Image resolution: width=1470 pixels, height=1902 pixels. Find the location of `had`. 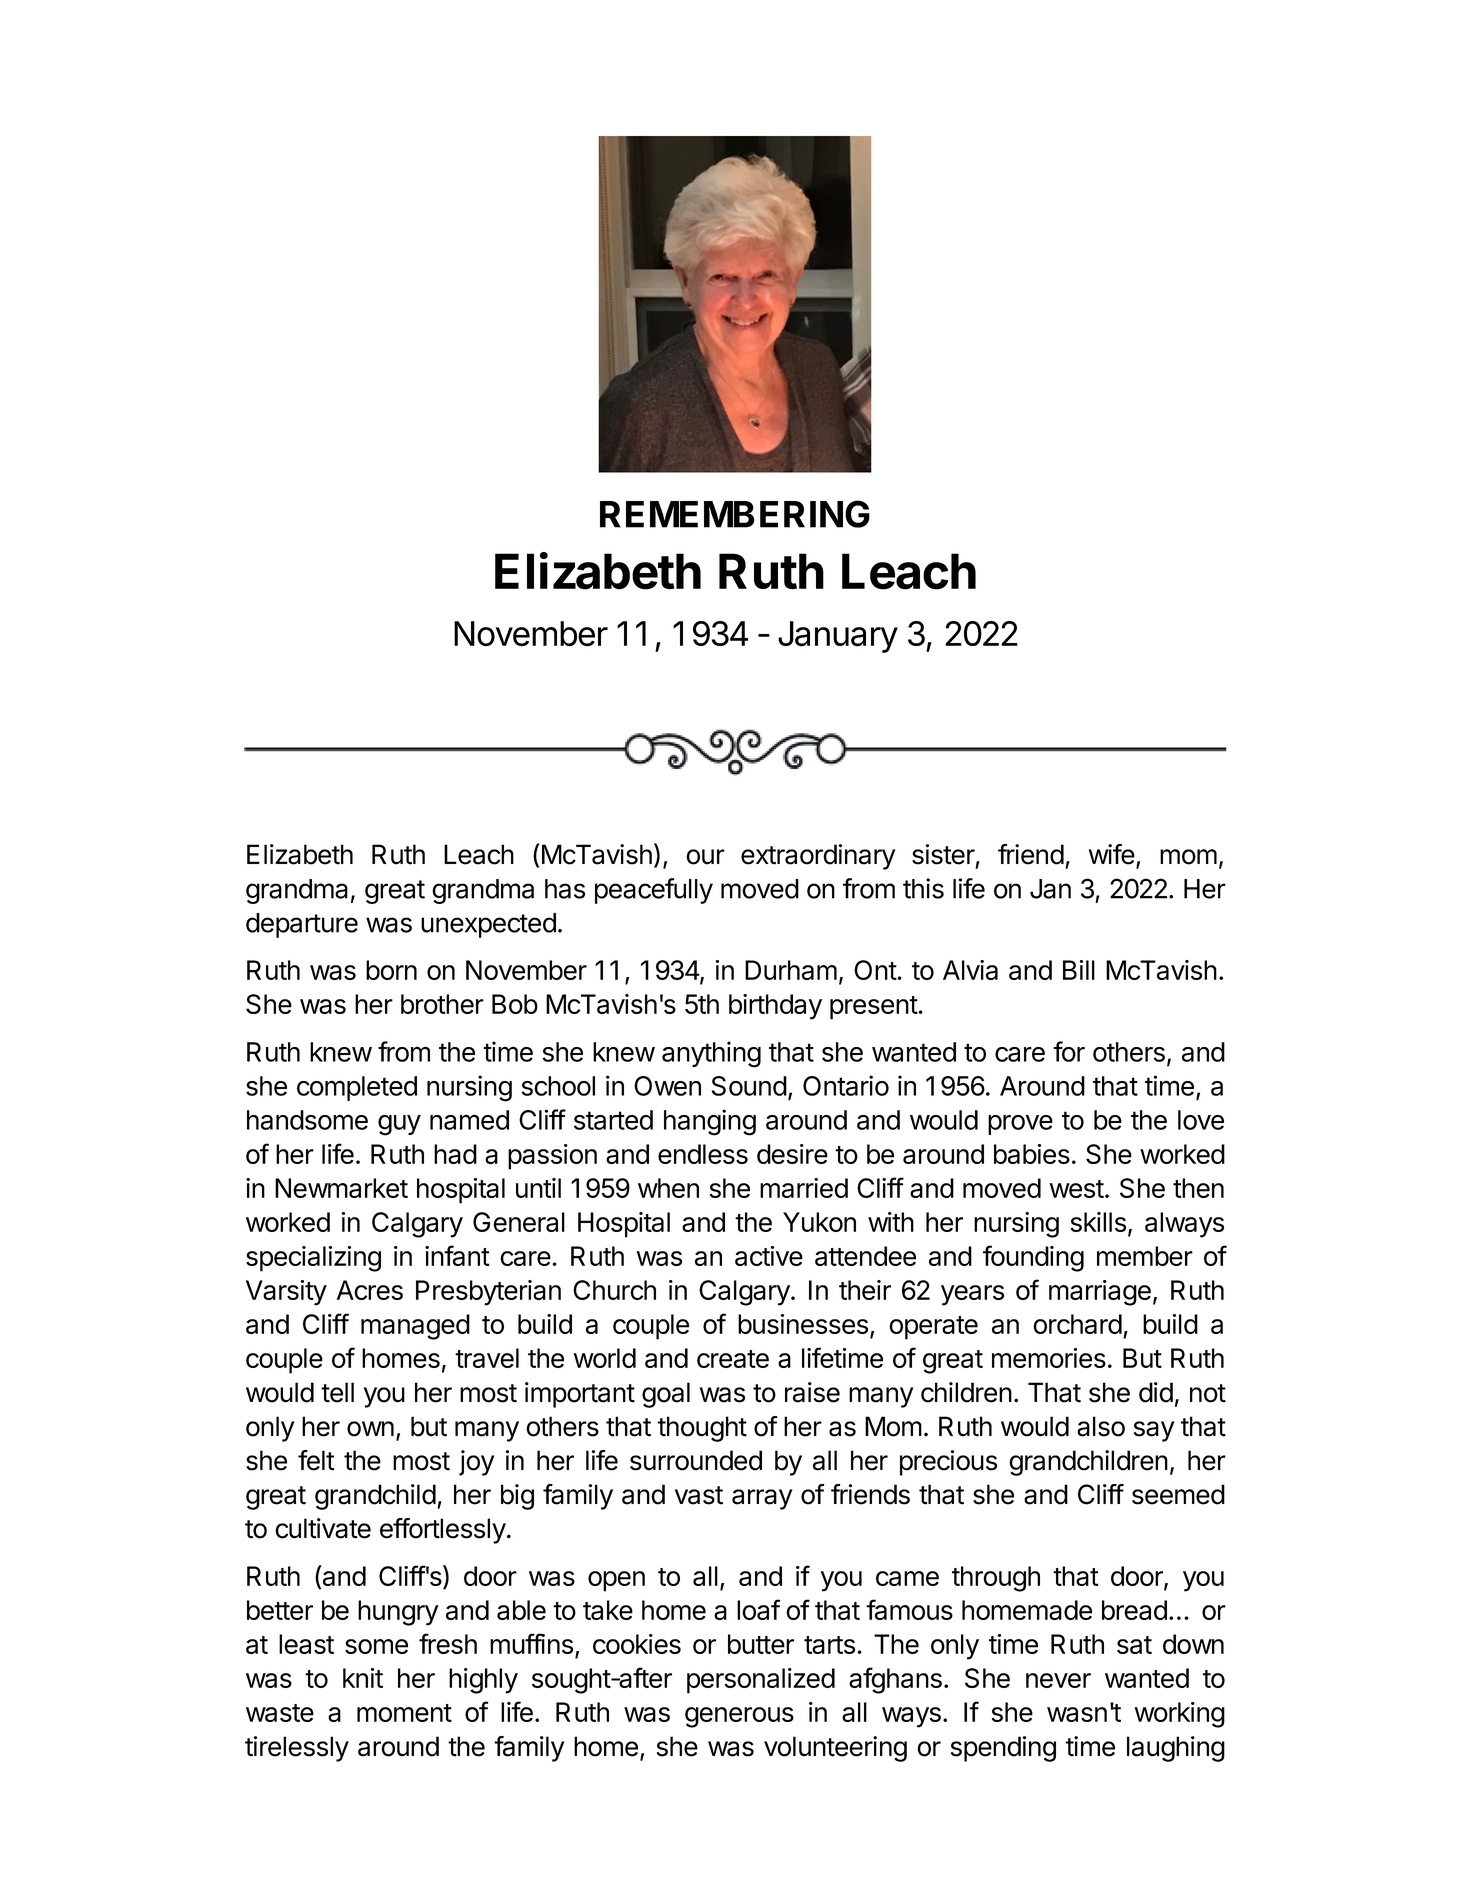

had is located at coordinates (455, 1154).
